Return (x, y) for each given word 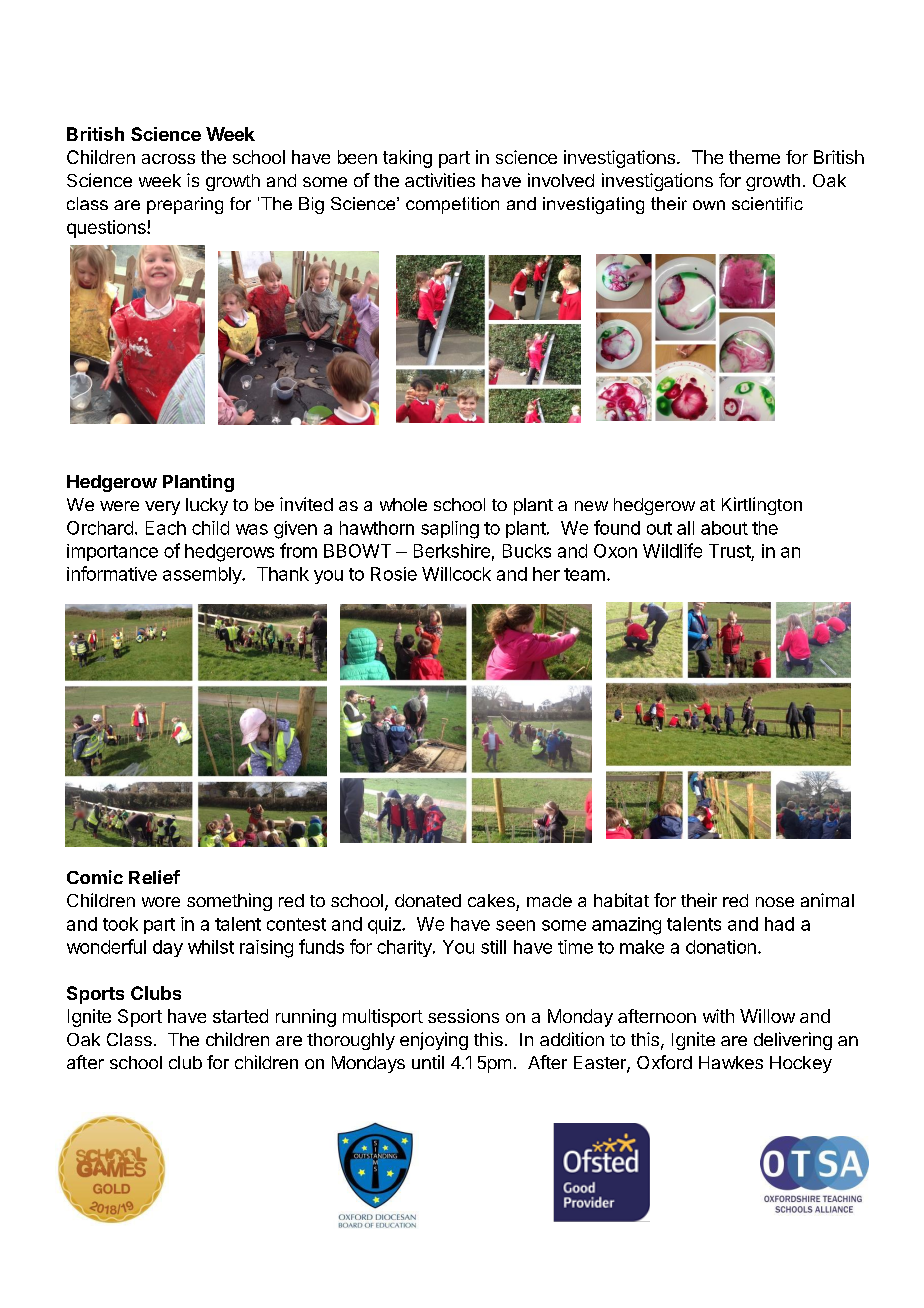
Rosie (394, 574)
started (240, 1016)
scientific (767, 203)
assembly (203, 575)
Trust (730, 551)
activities (440, 180)
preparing (185, 205)
